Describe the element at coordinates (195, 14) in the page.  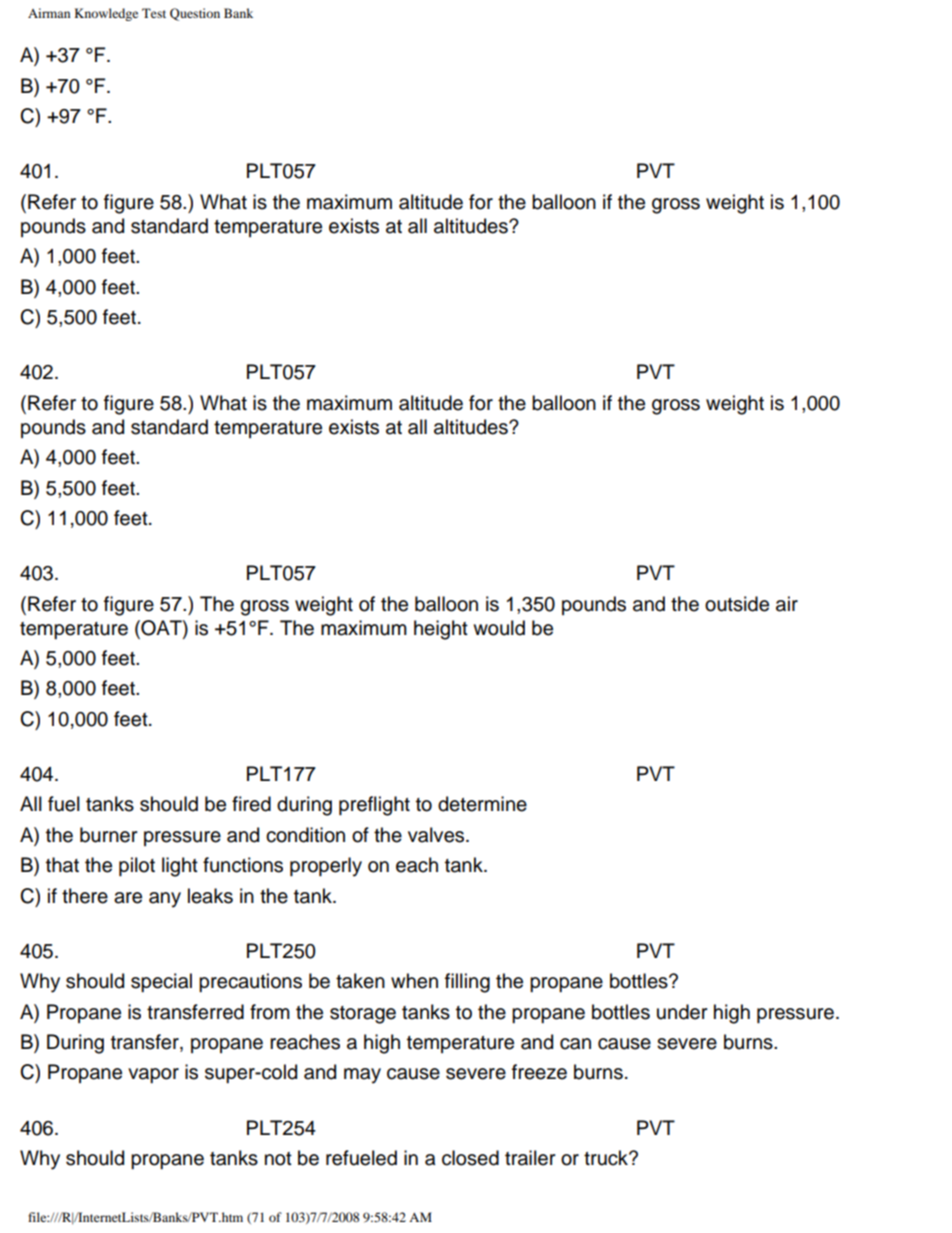
I see `Question` at that location.
